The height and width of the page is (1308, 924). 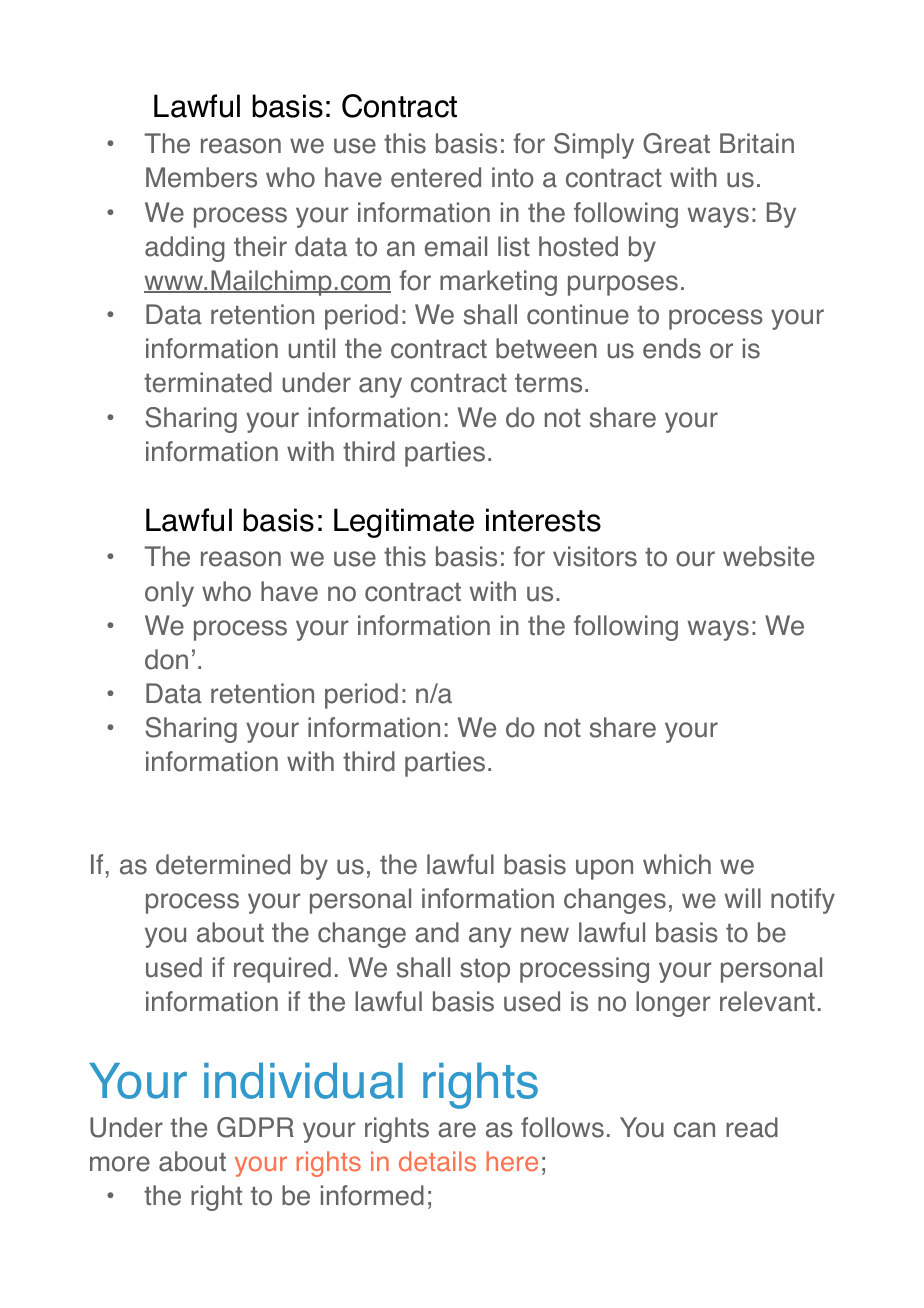 I want to click on Britain, so click(x=757, y=143).
